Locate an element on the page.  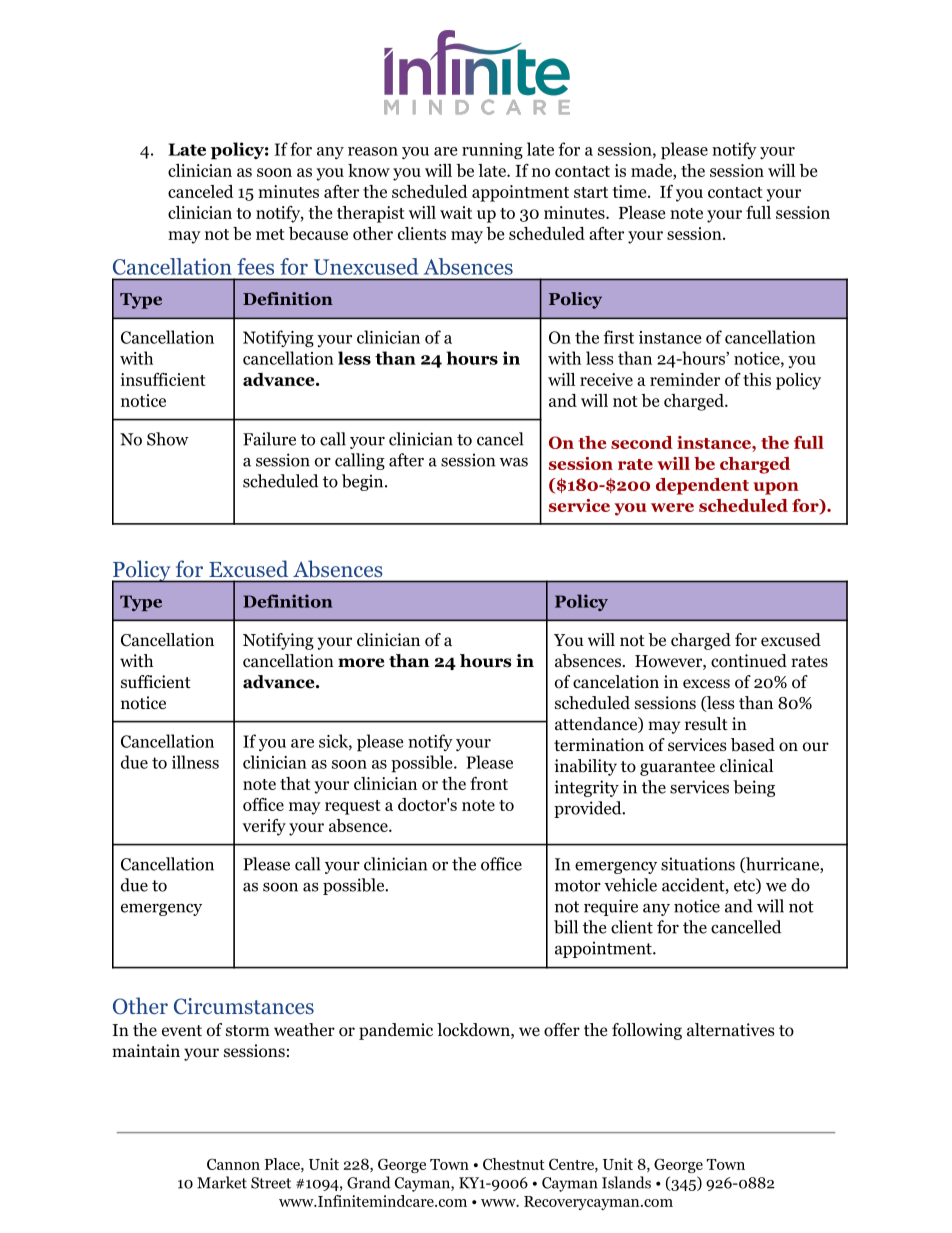
met is located at coordinates (270, 234).
